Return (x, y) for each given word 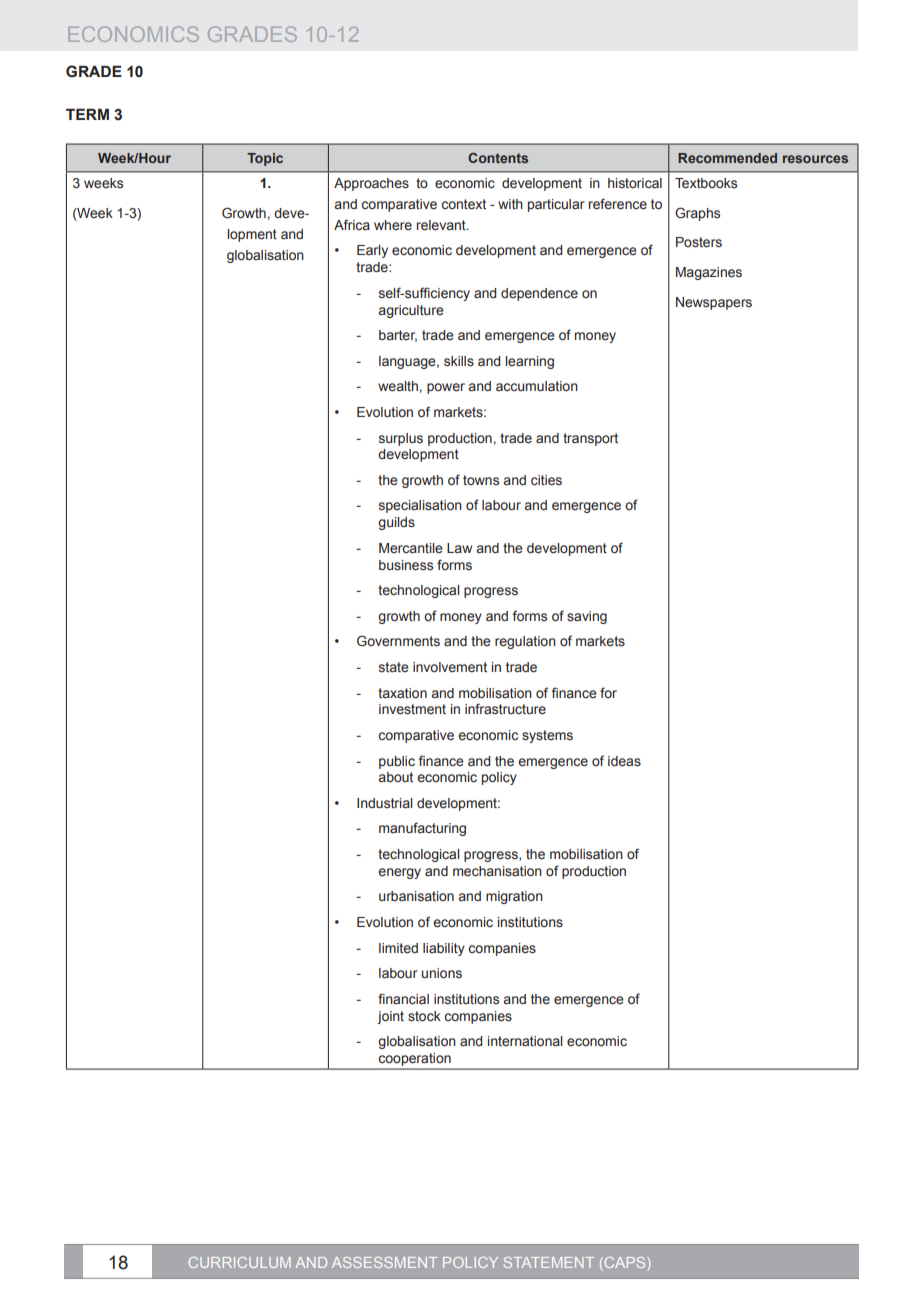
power (446, 388)
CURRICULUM (240, 1262)
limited (398, 948)
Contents (498, 158)
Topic (265, 159)
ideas (624, 761)
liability (444, 949)
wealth (398, 386)
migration (514, 897)
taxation (402, 693)
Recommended (727, 158)
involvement (450, 667)
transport (590, 439)
